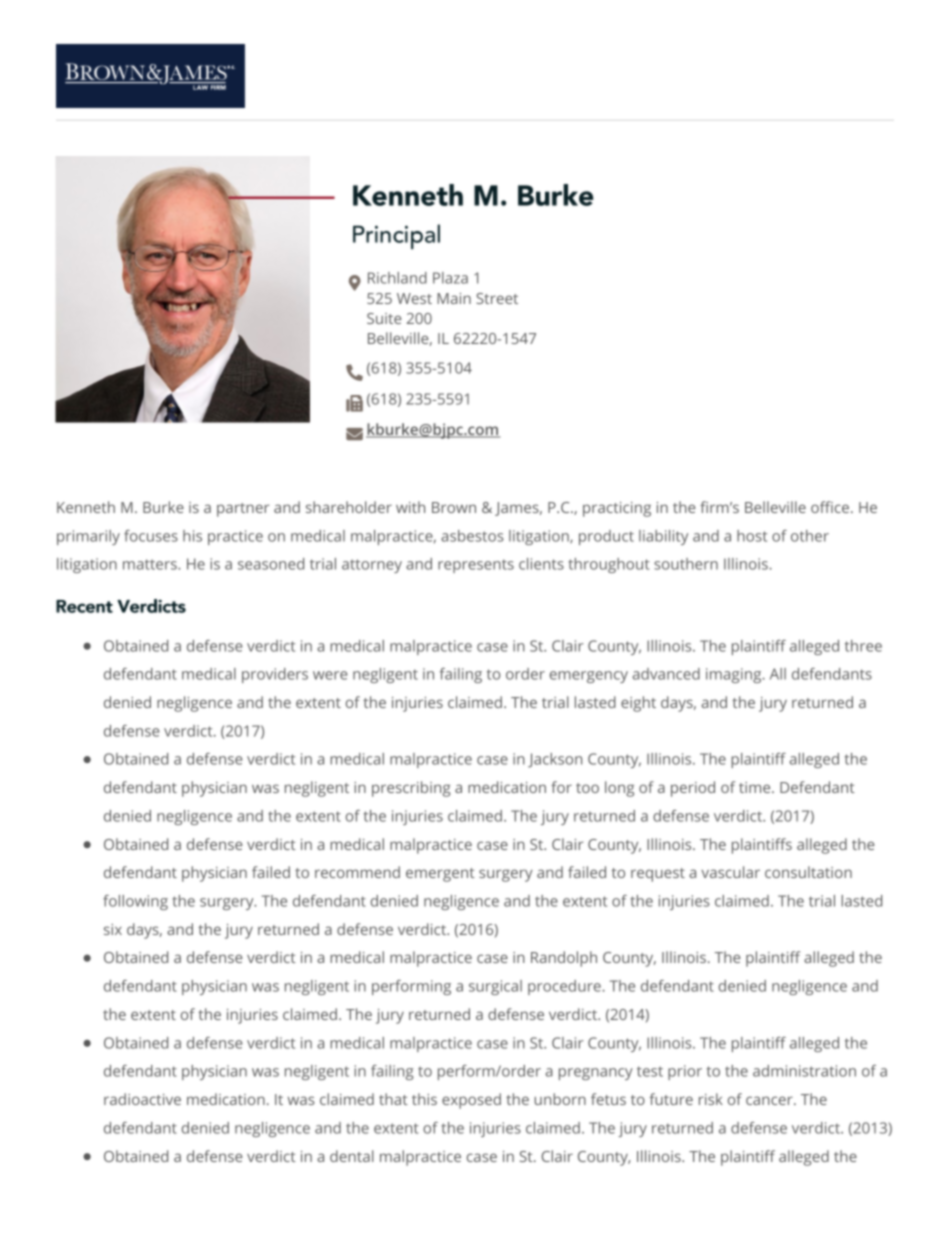  I want to click on matters, so click(151, 564).
